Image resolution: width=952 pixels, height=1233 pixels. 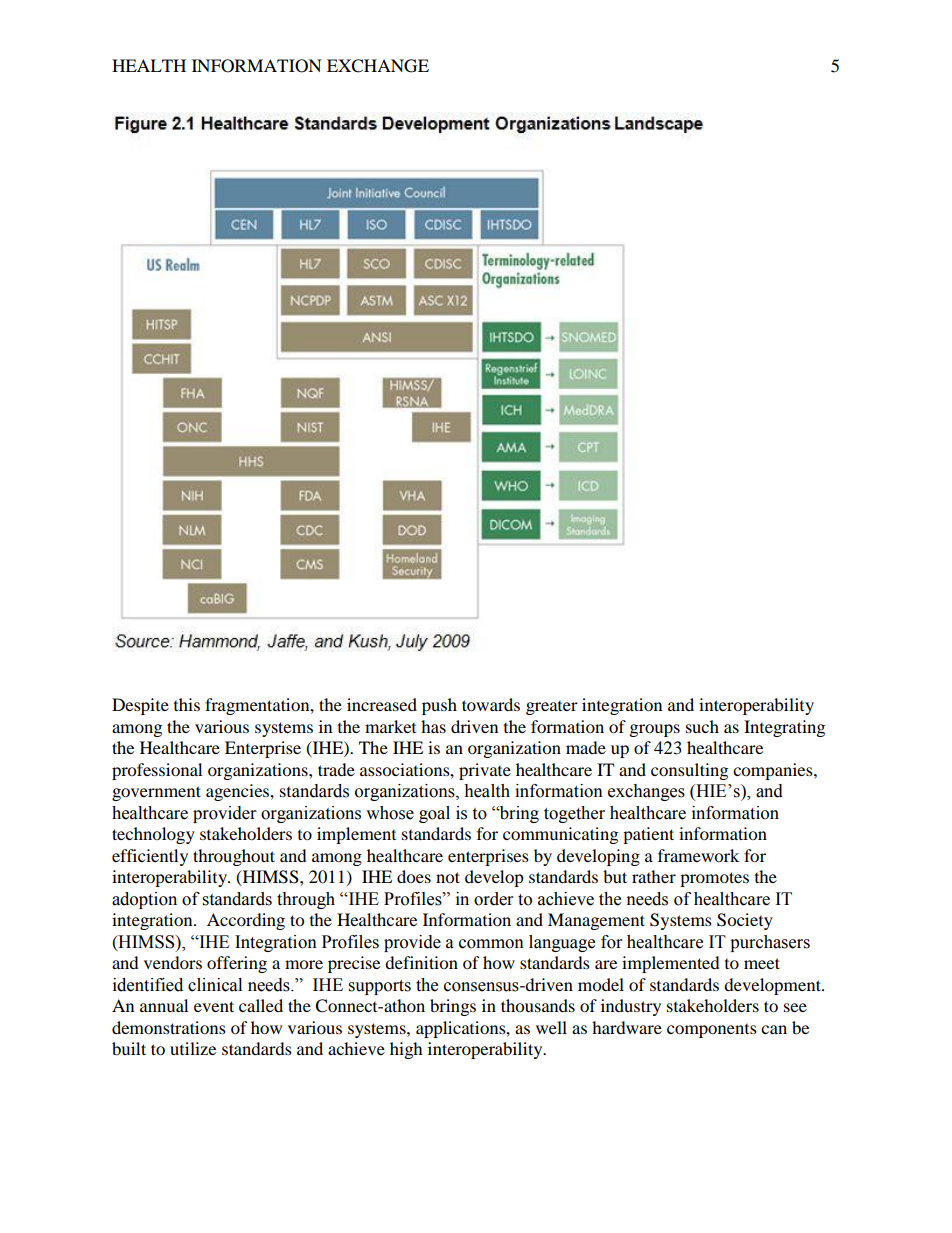 What do you see at coordinates (712, 1031) in the screenshot?
I see `components` at bounding box center [712, 1031].
